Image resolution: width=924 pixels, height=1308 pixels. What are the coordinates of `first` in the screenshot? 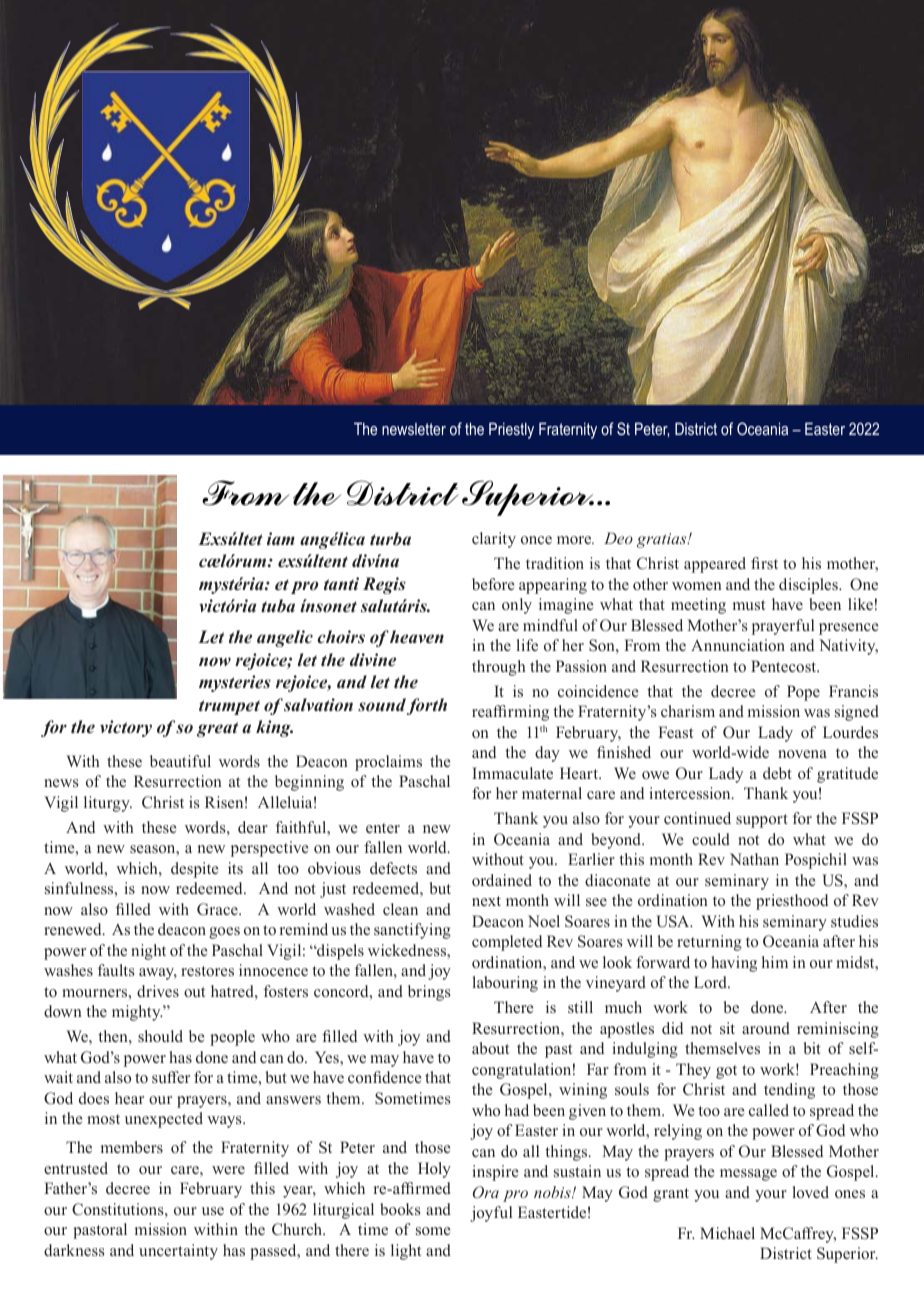 It's located at (764, 563).
